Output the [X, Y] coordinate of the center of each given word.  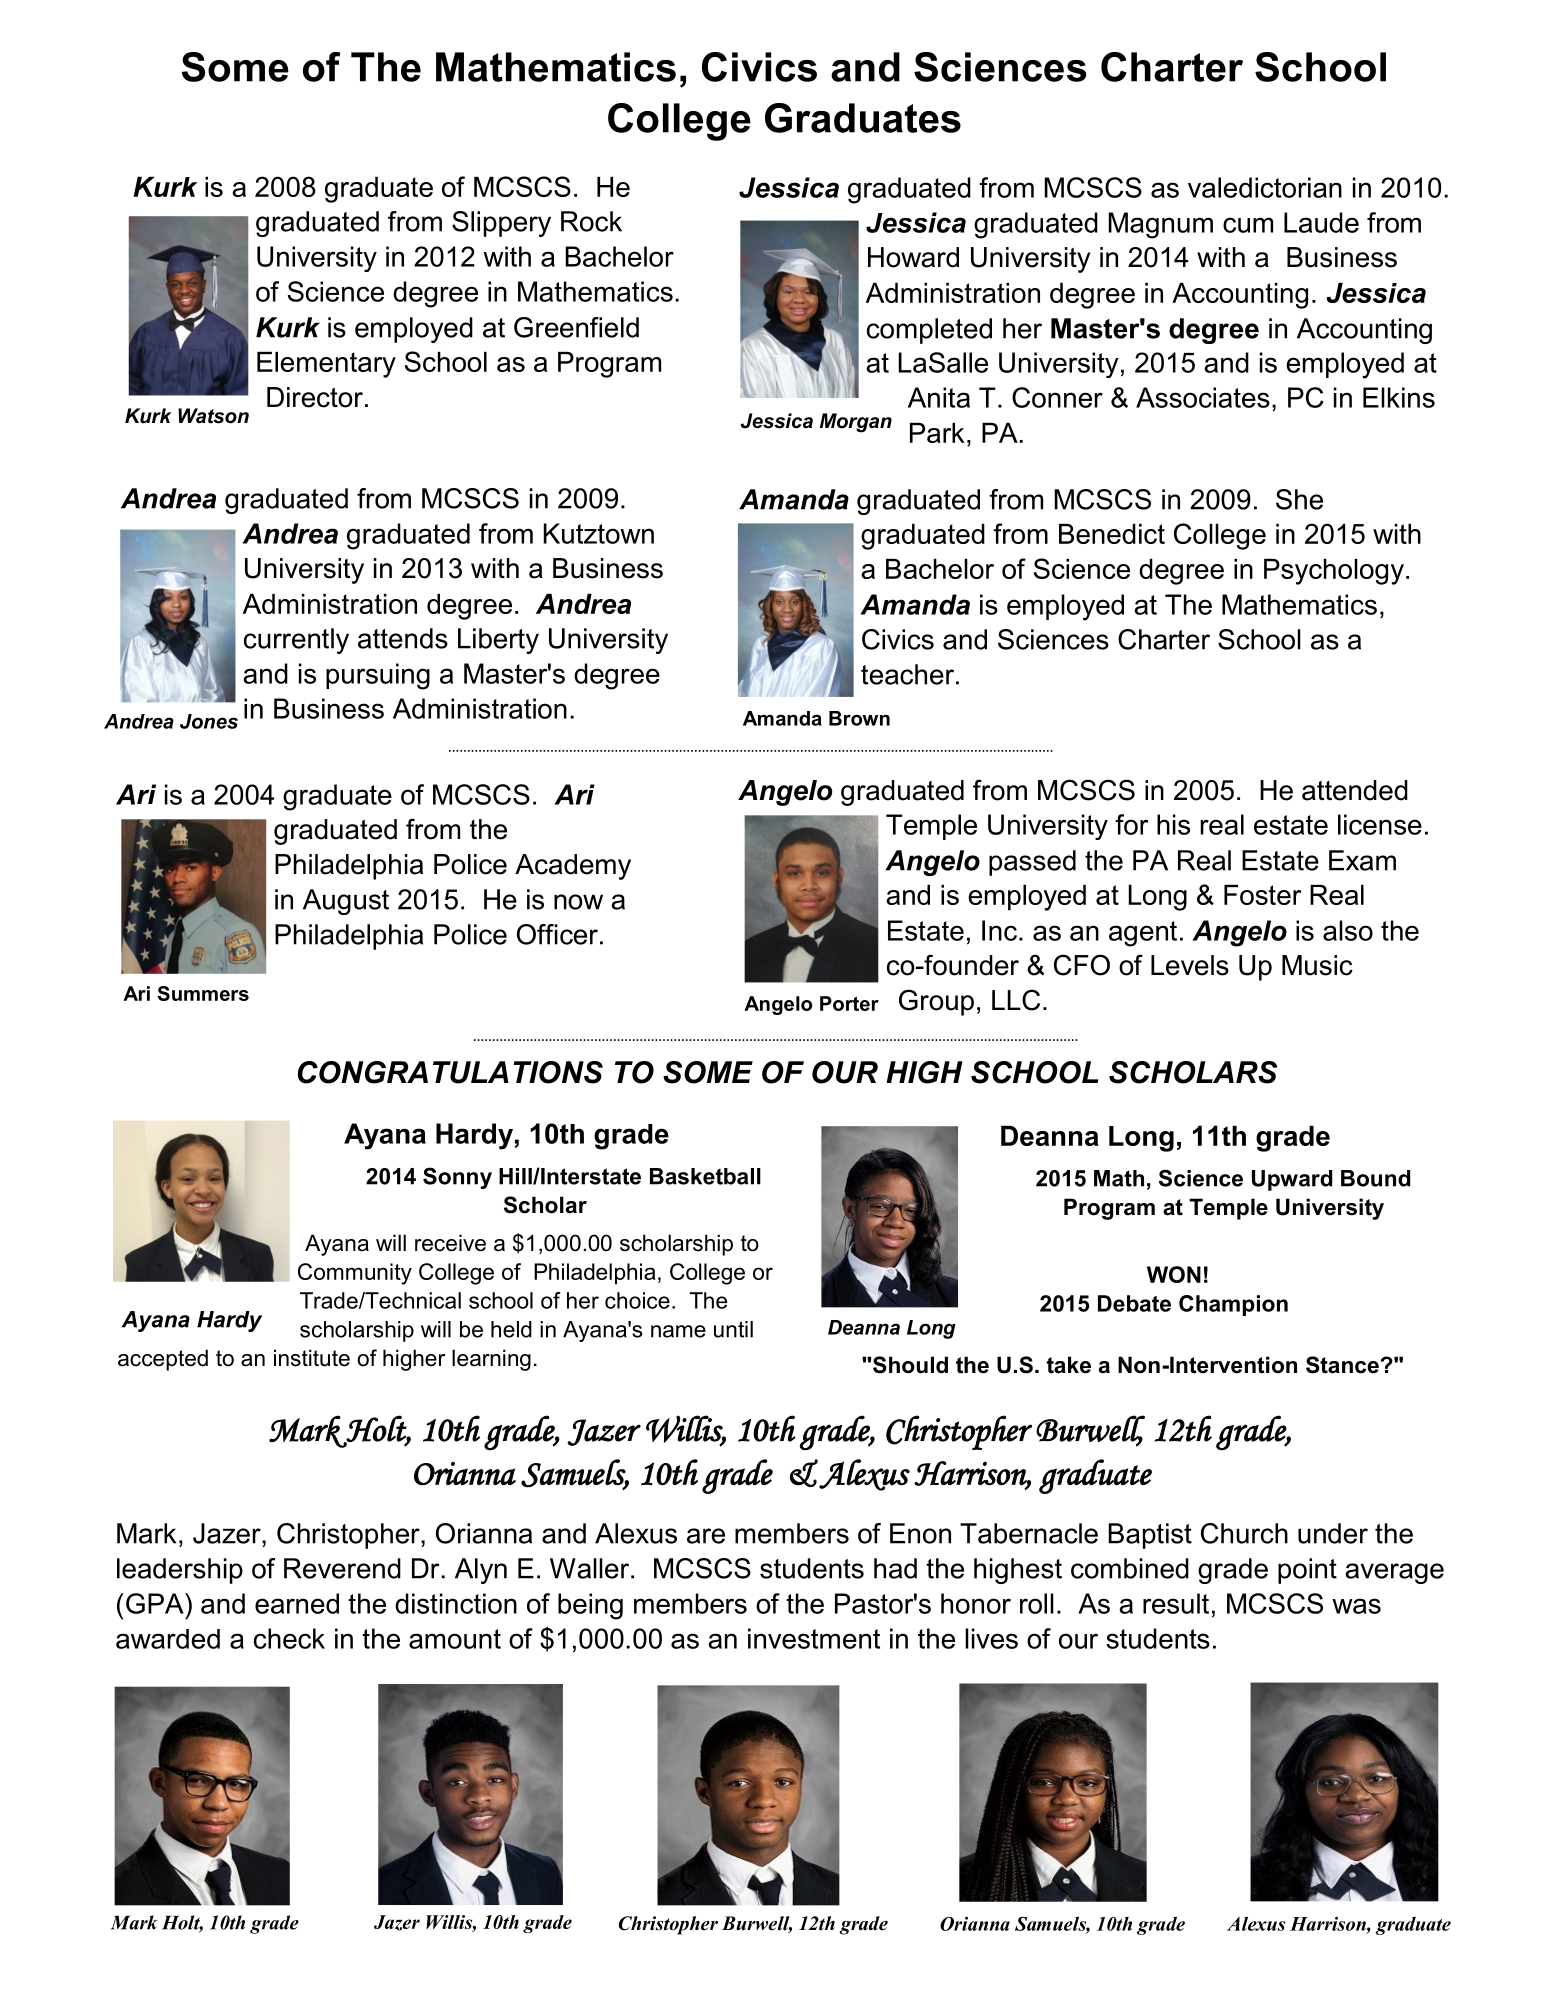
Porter [849, 1003]
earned [297, 1603]
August [346, 902]
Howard [913, 257]
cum [1248, 225]
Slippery [501, 224]
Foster [1262, 895]
